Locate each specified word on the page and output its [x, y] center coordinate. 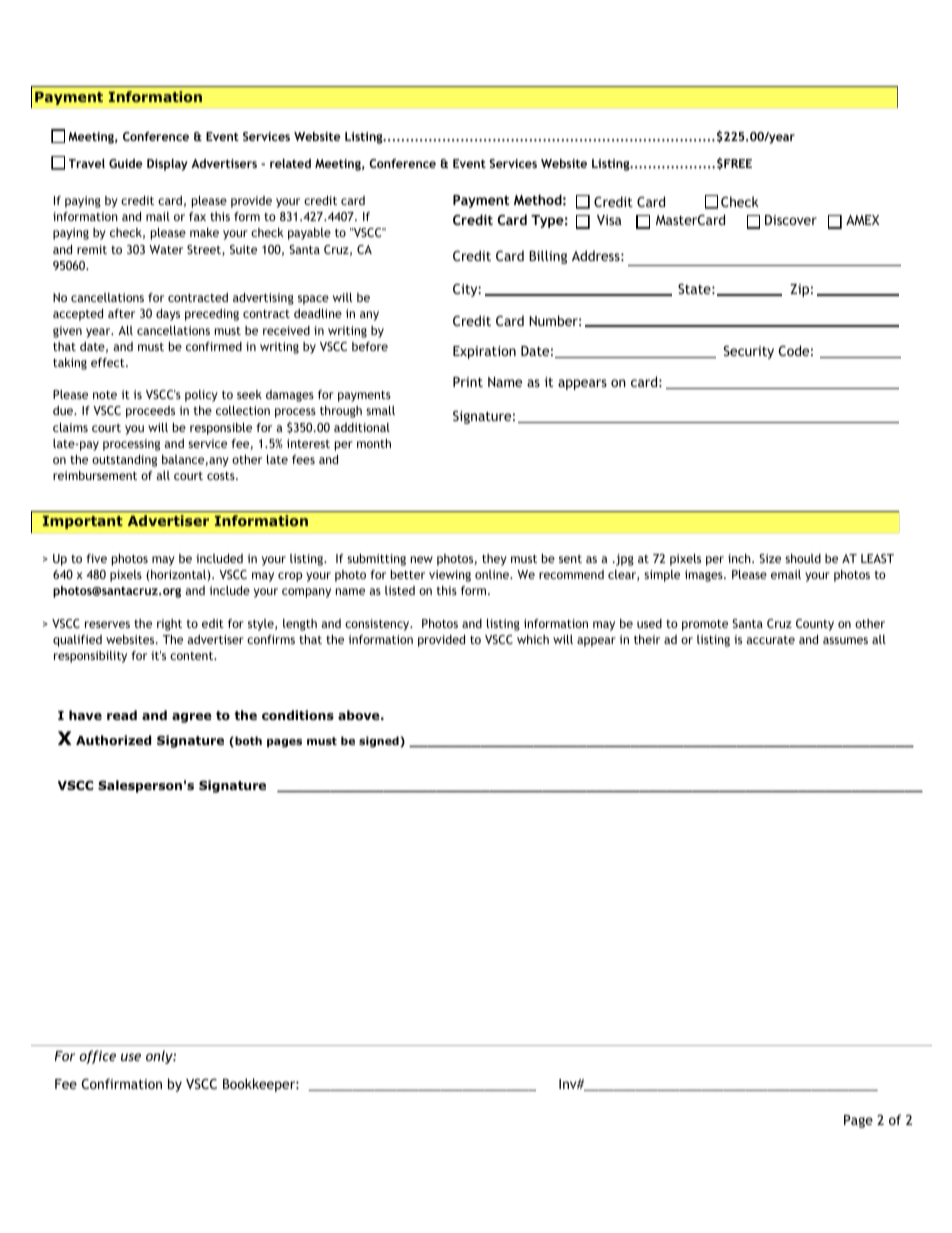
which [533, 639]
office [97, 1057]
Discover [791, 220]
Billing [548, 257]
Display [167, 165]
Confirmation [122, 1083]
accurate [770, 640]
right [169, 625]
